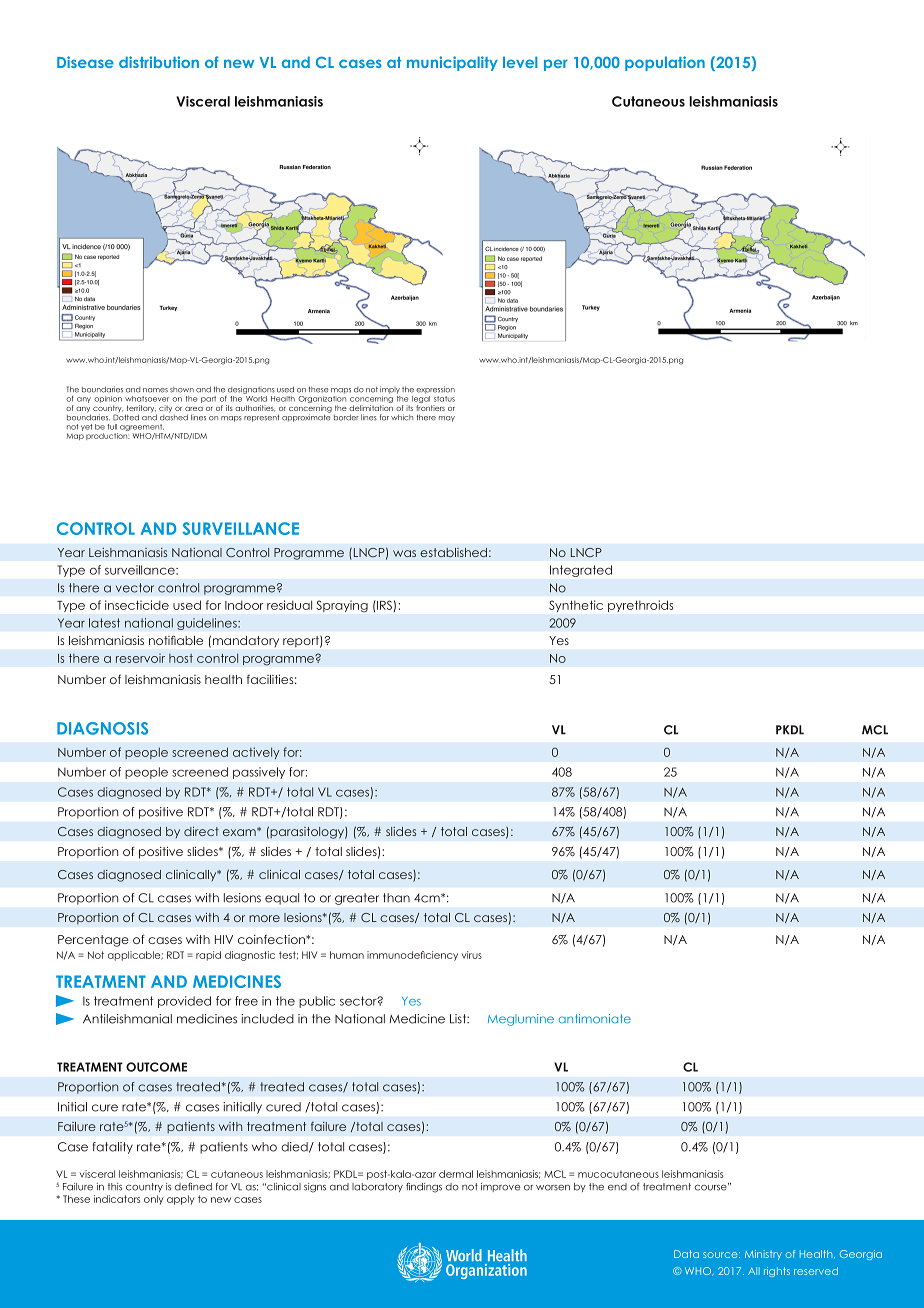 The height and width of the screenshot is (1308, 924). I want to click on end, so click(617, 1187).
